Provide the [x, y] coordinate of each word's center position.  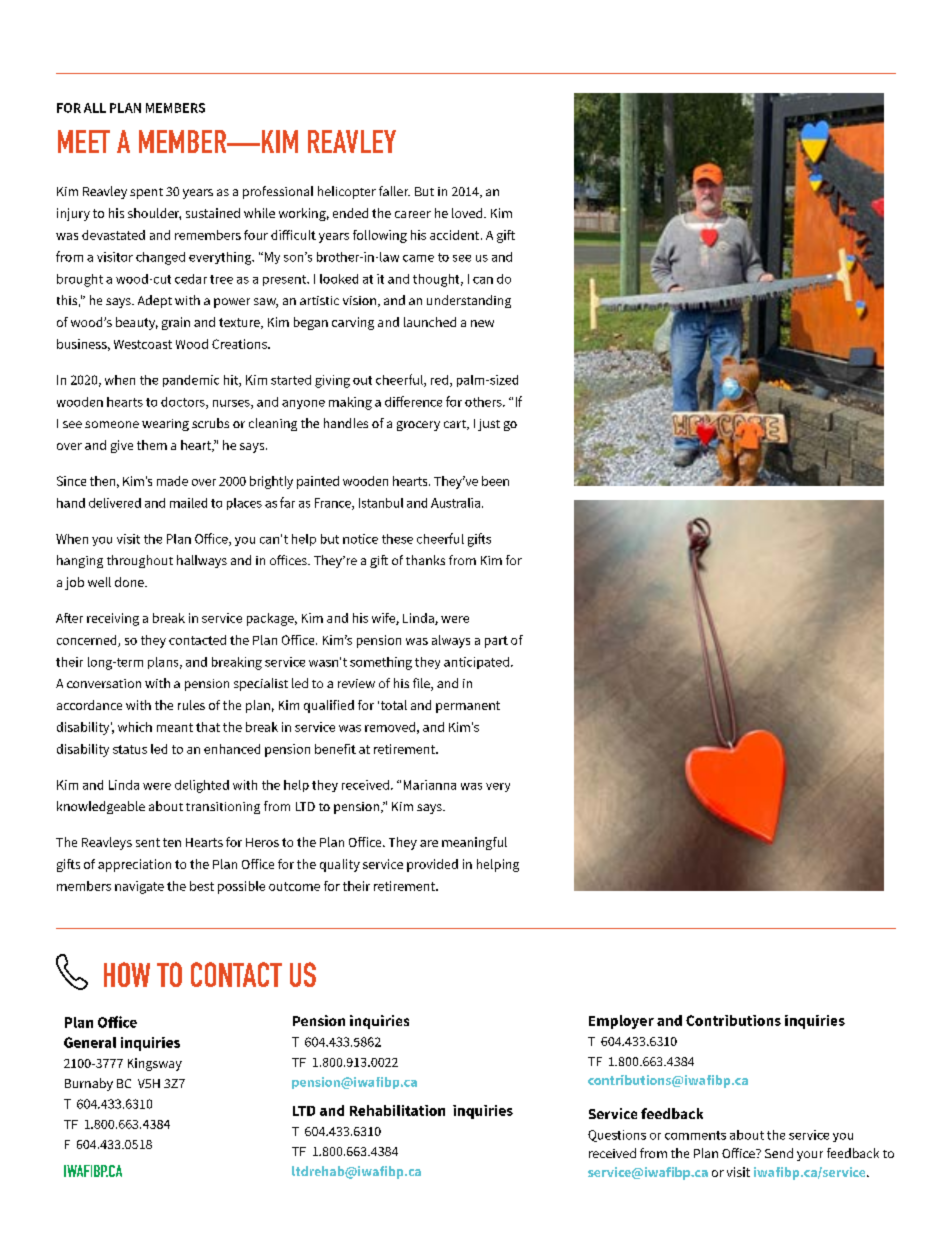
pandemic [191, 381]
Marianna [430, 785]
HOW [127, 974]
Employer [621, 1022]
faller [394, 191]
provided [432, 865]
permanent [468, 707]
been [495, 481]
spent [146, 193]
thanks [425, 560]
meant [175, 727]
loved [468, 213]
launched [430, 322]
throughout [140, 561]
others [484, 402]
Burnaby [89, 1084]
